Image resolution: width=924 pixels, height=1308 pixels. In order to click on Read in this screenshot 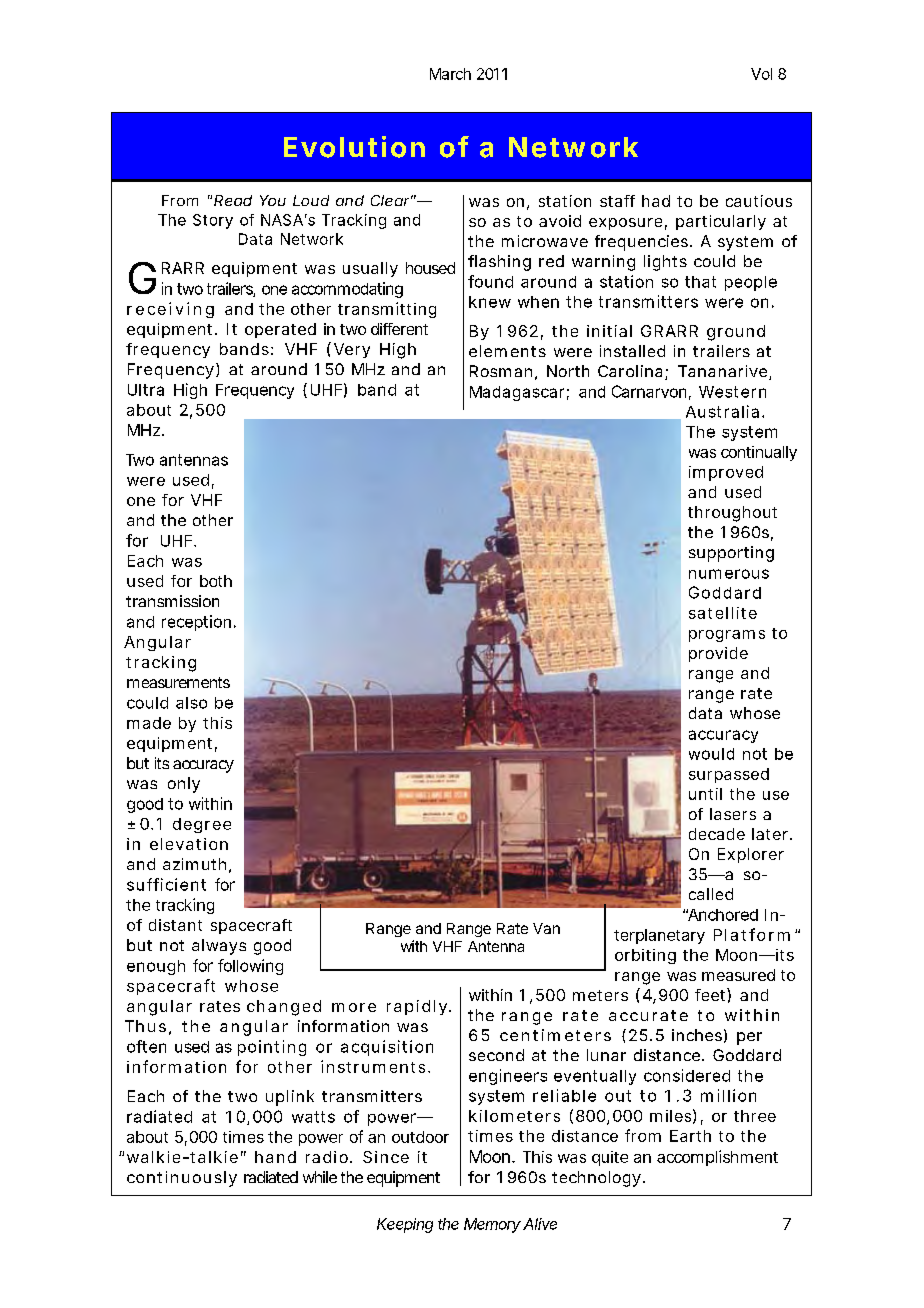, I will do `click(233, 200)`.
